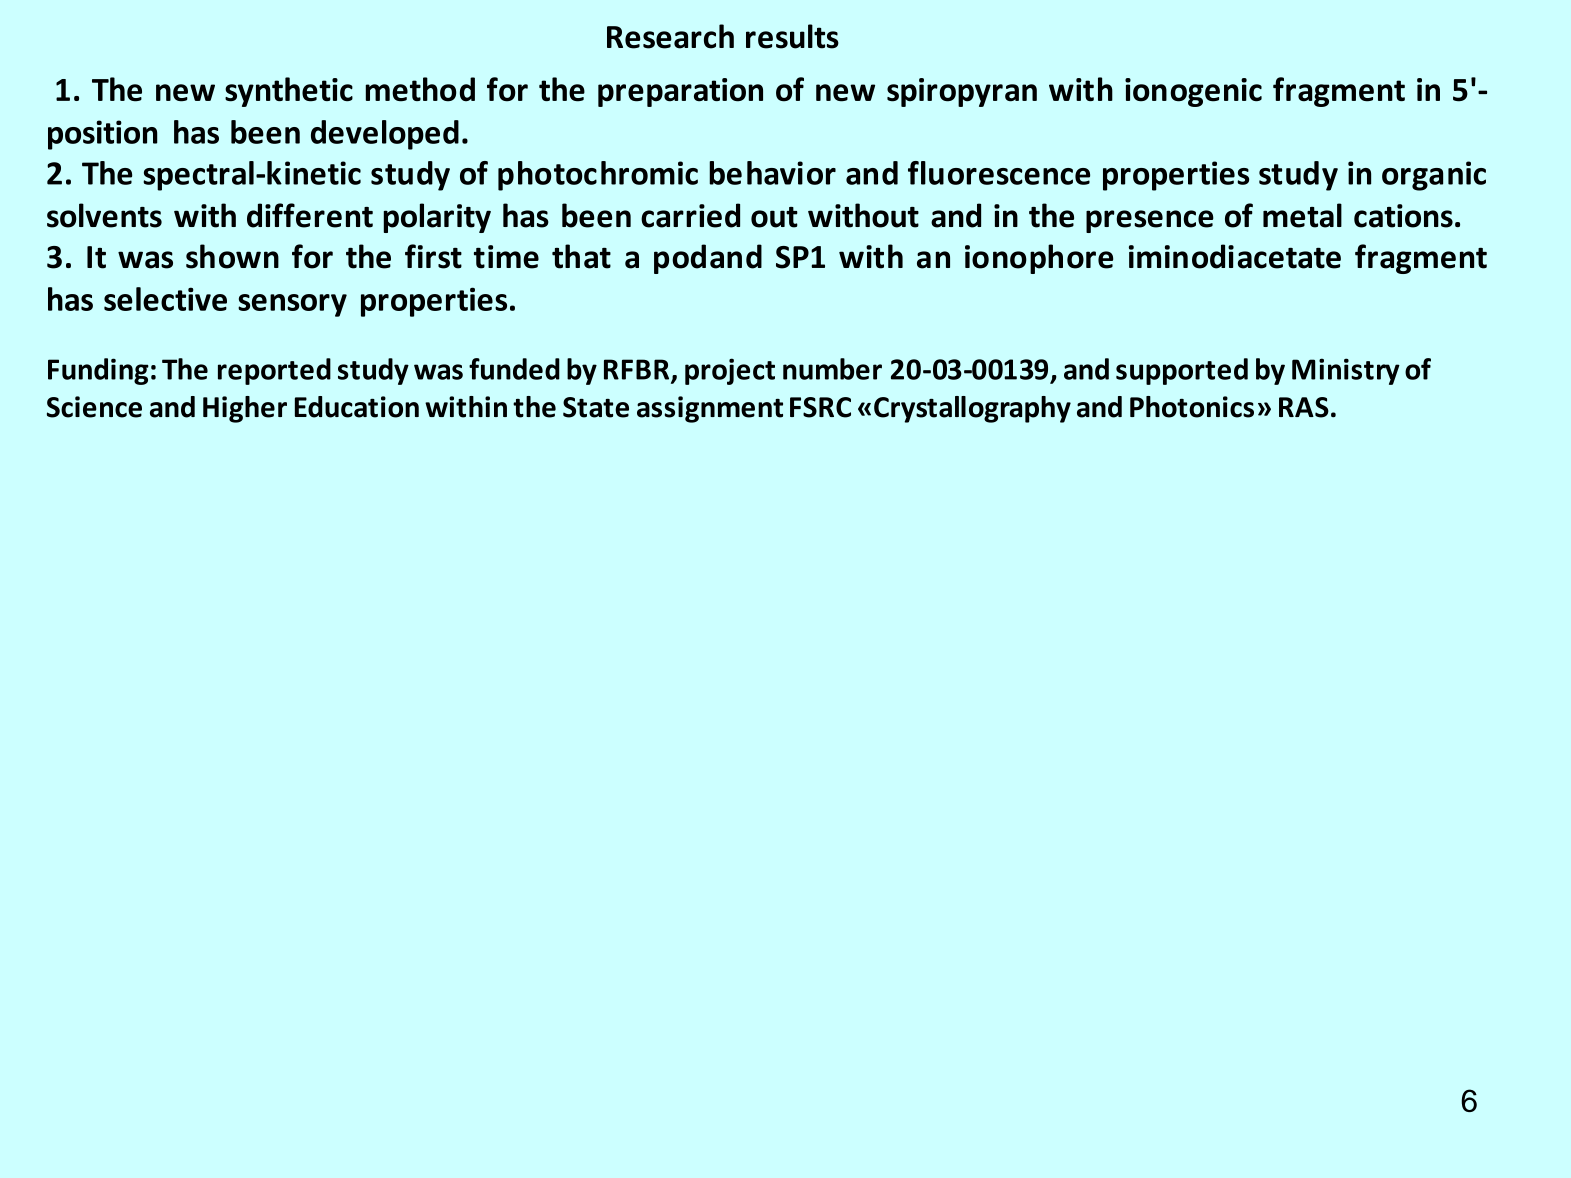 Image resolution: width=1571 pixels, height=1178 pixels. I want to click on assignment, so click(710, 409).
